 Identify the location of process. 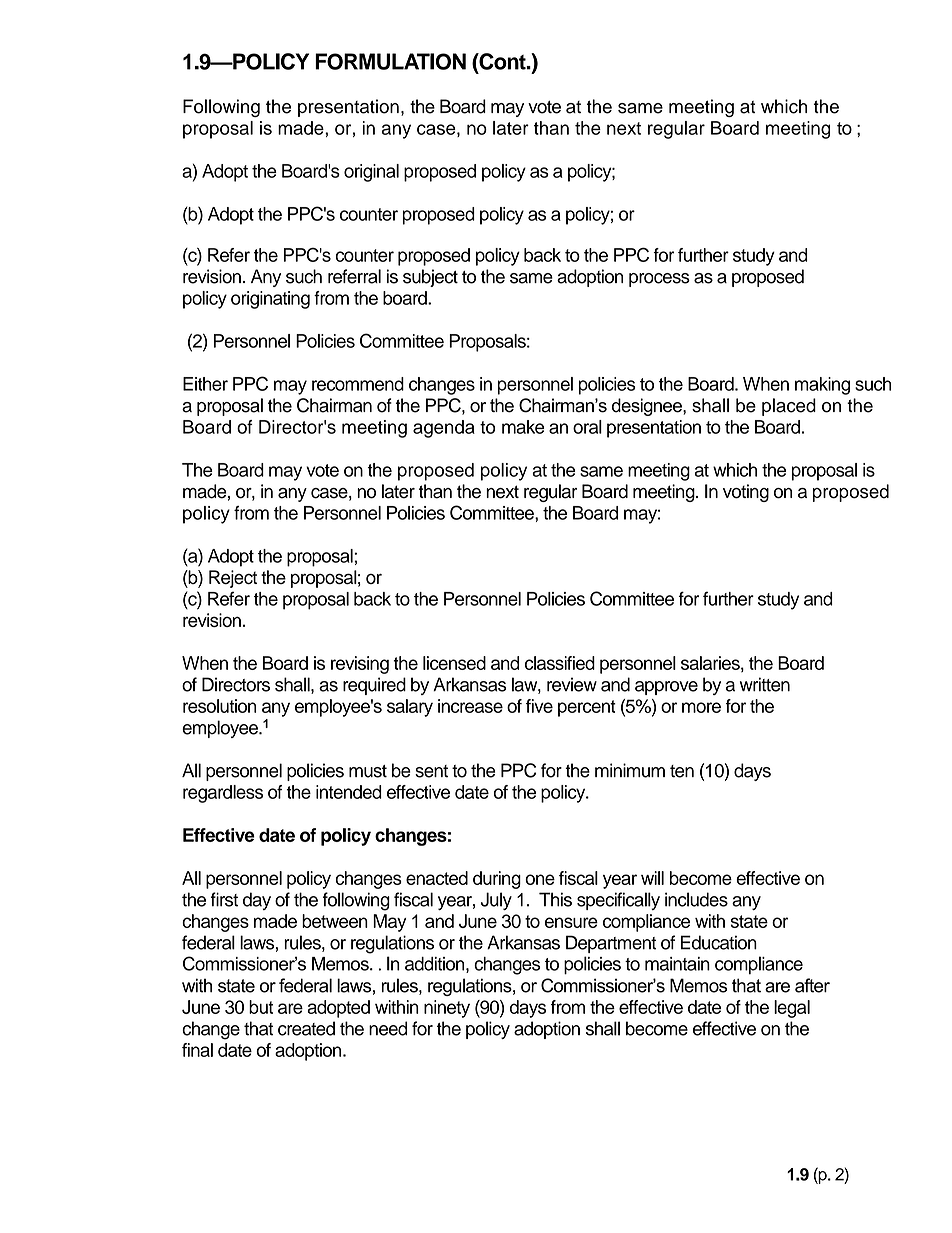
(659, 280).
